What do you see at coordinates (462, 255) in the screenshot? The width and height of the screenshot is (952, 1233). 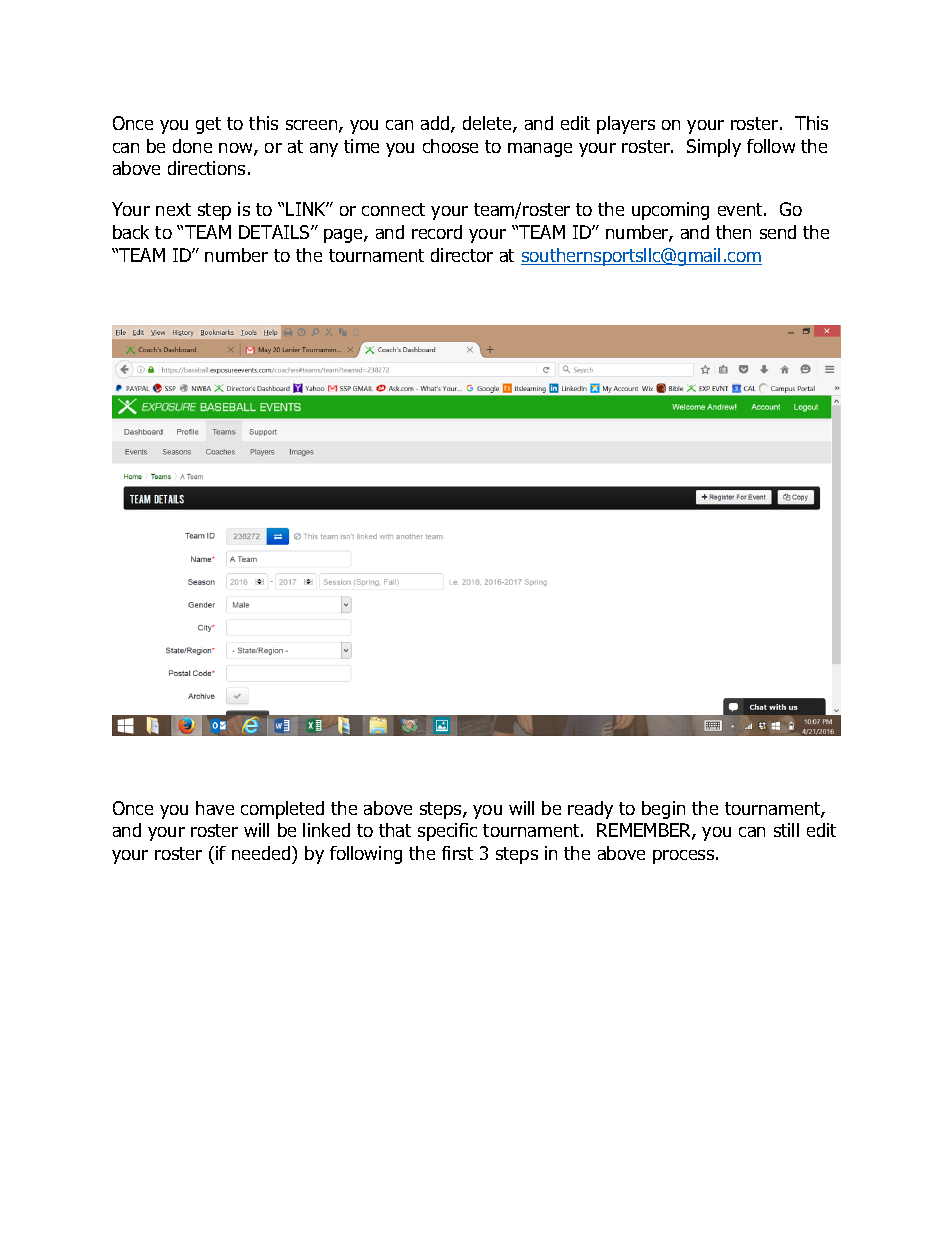 I see `director` at bounding box center [462, 255].
